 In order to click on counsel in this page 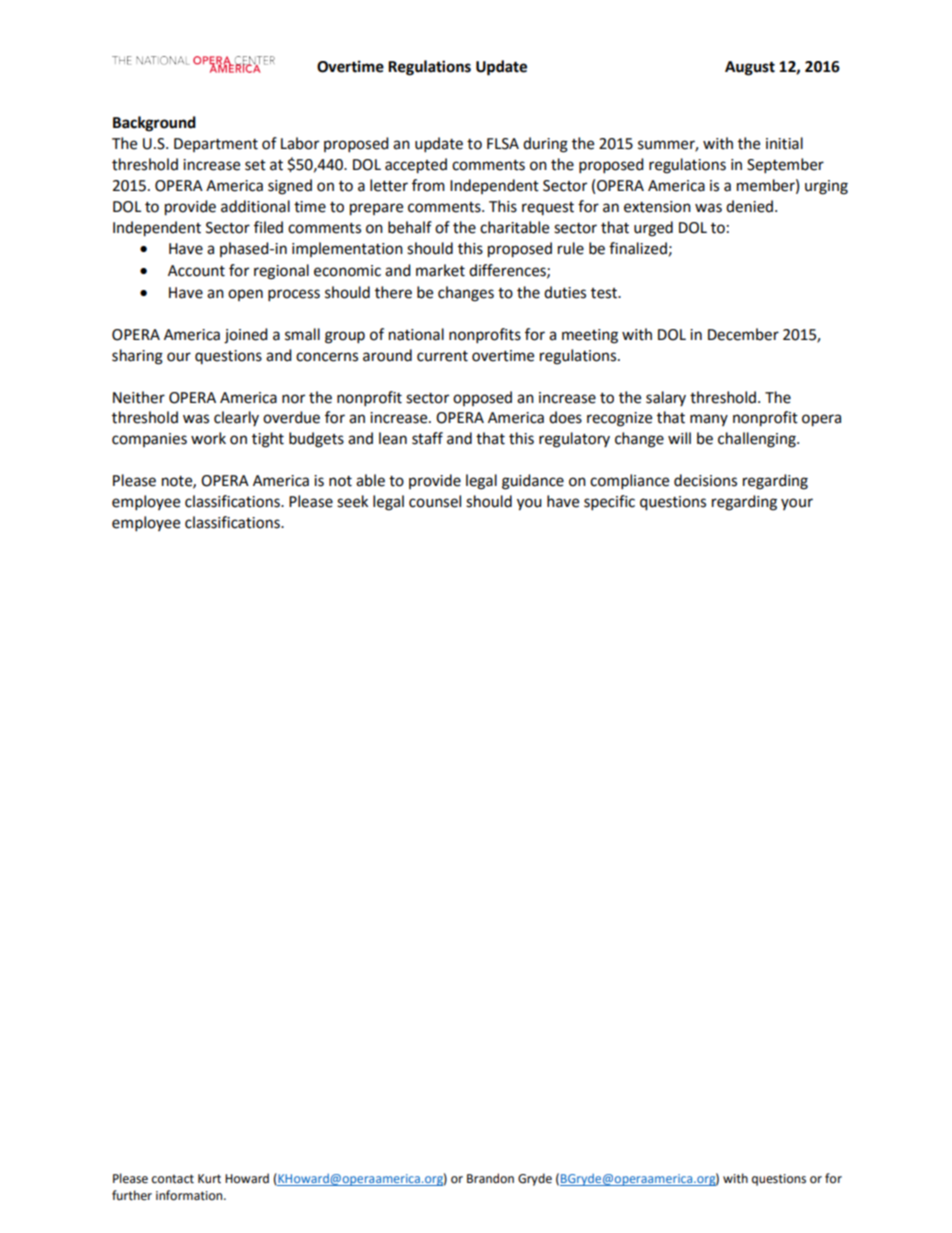, I will do `click(435, 501)`.
